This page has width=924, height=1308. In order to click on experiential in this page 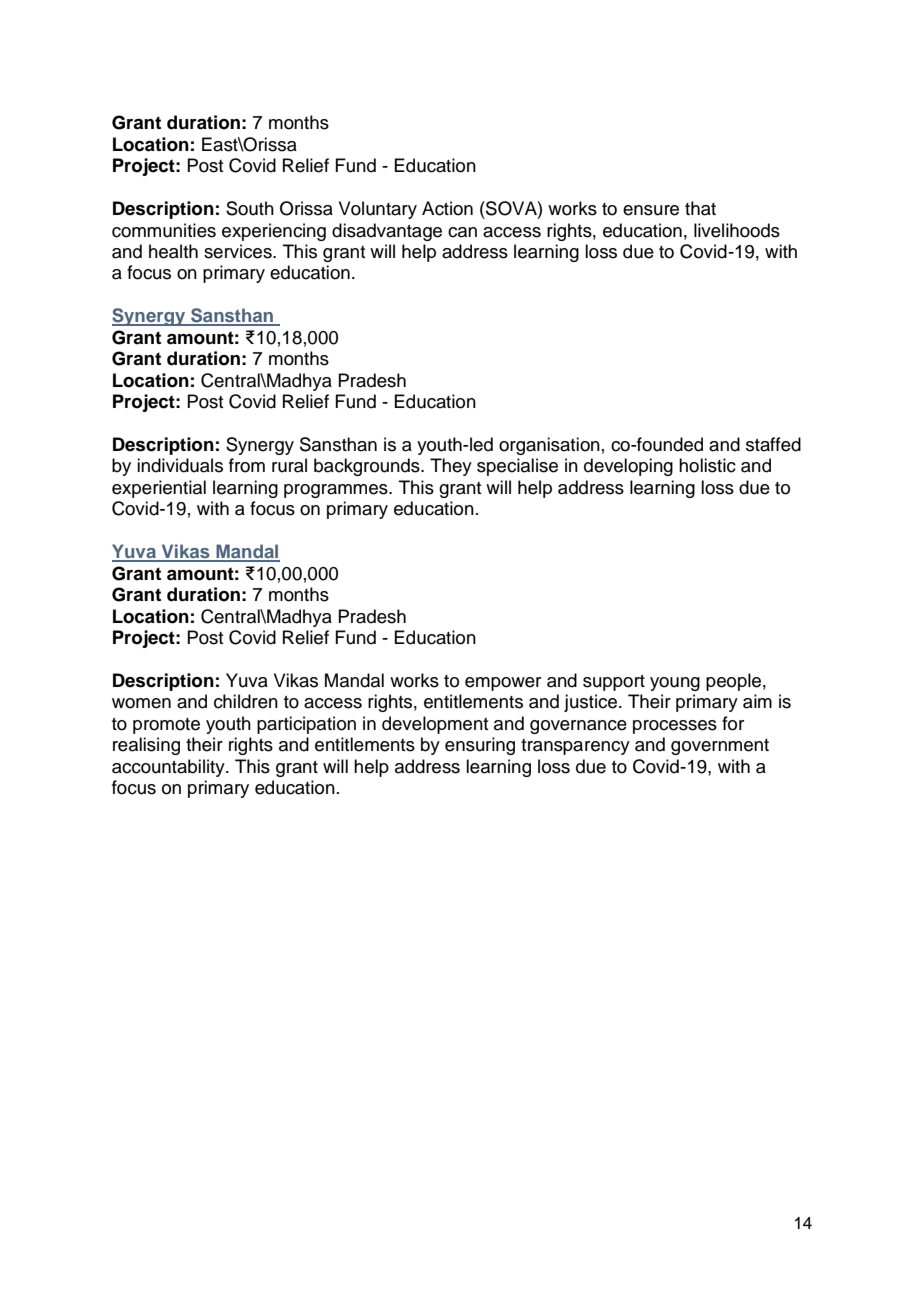, I will do `click(159, 489)`.
